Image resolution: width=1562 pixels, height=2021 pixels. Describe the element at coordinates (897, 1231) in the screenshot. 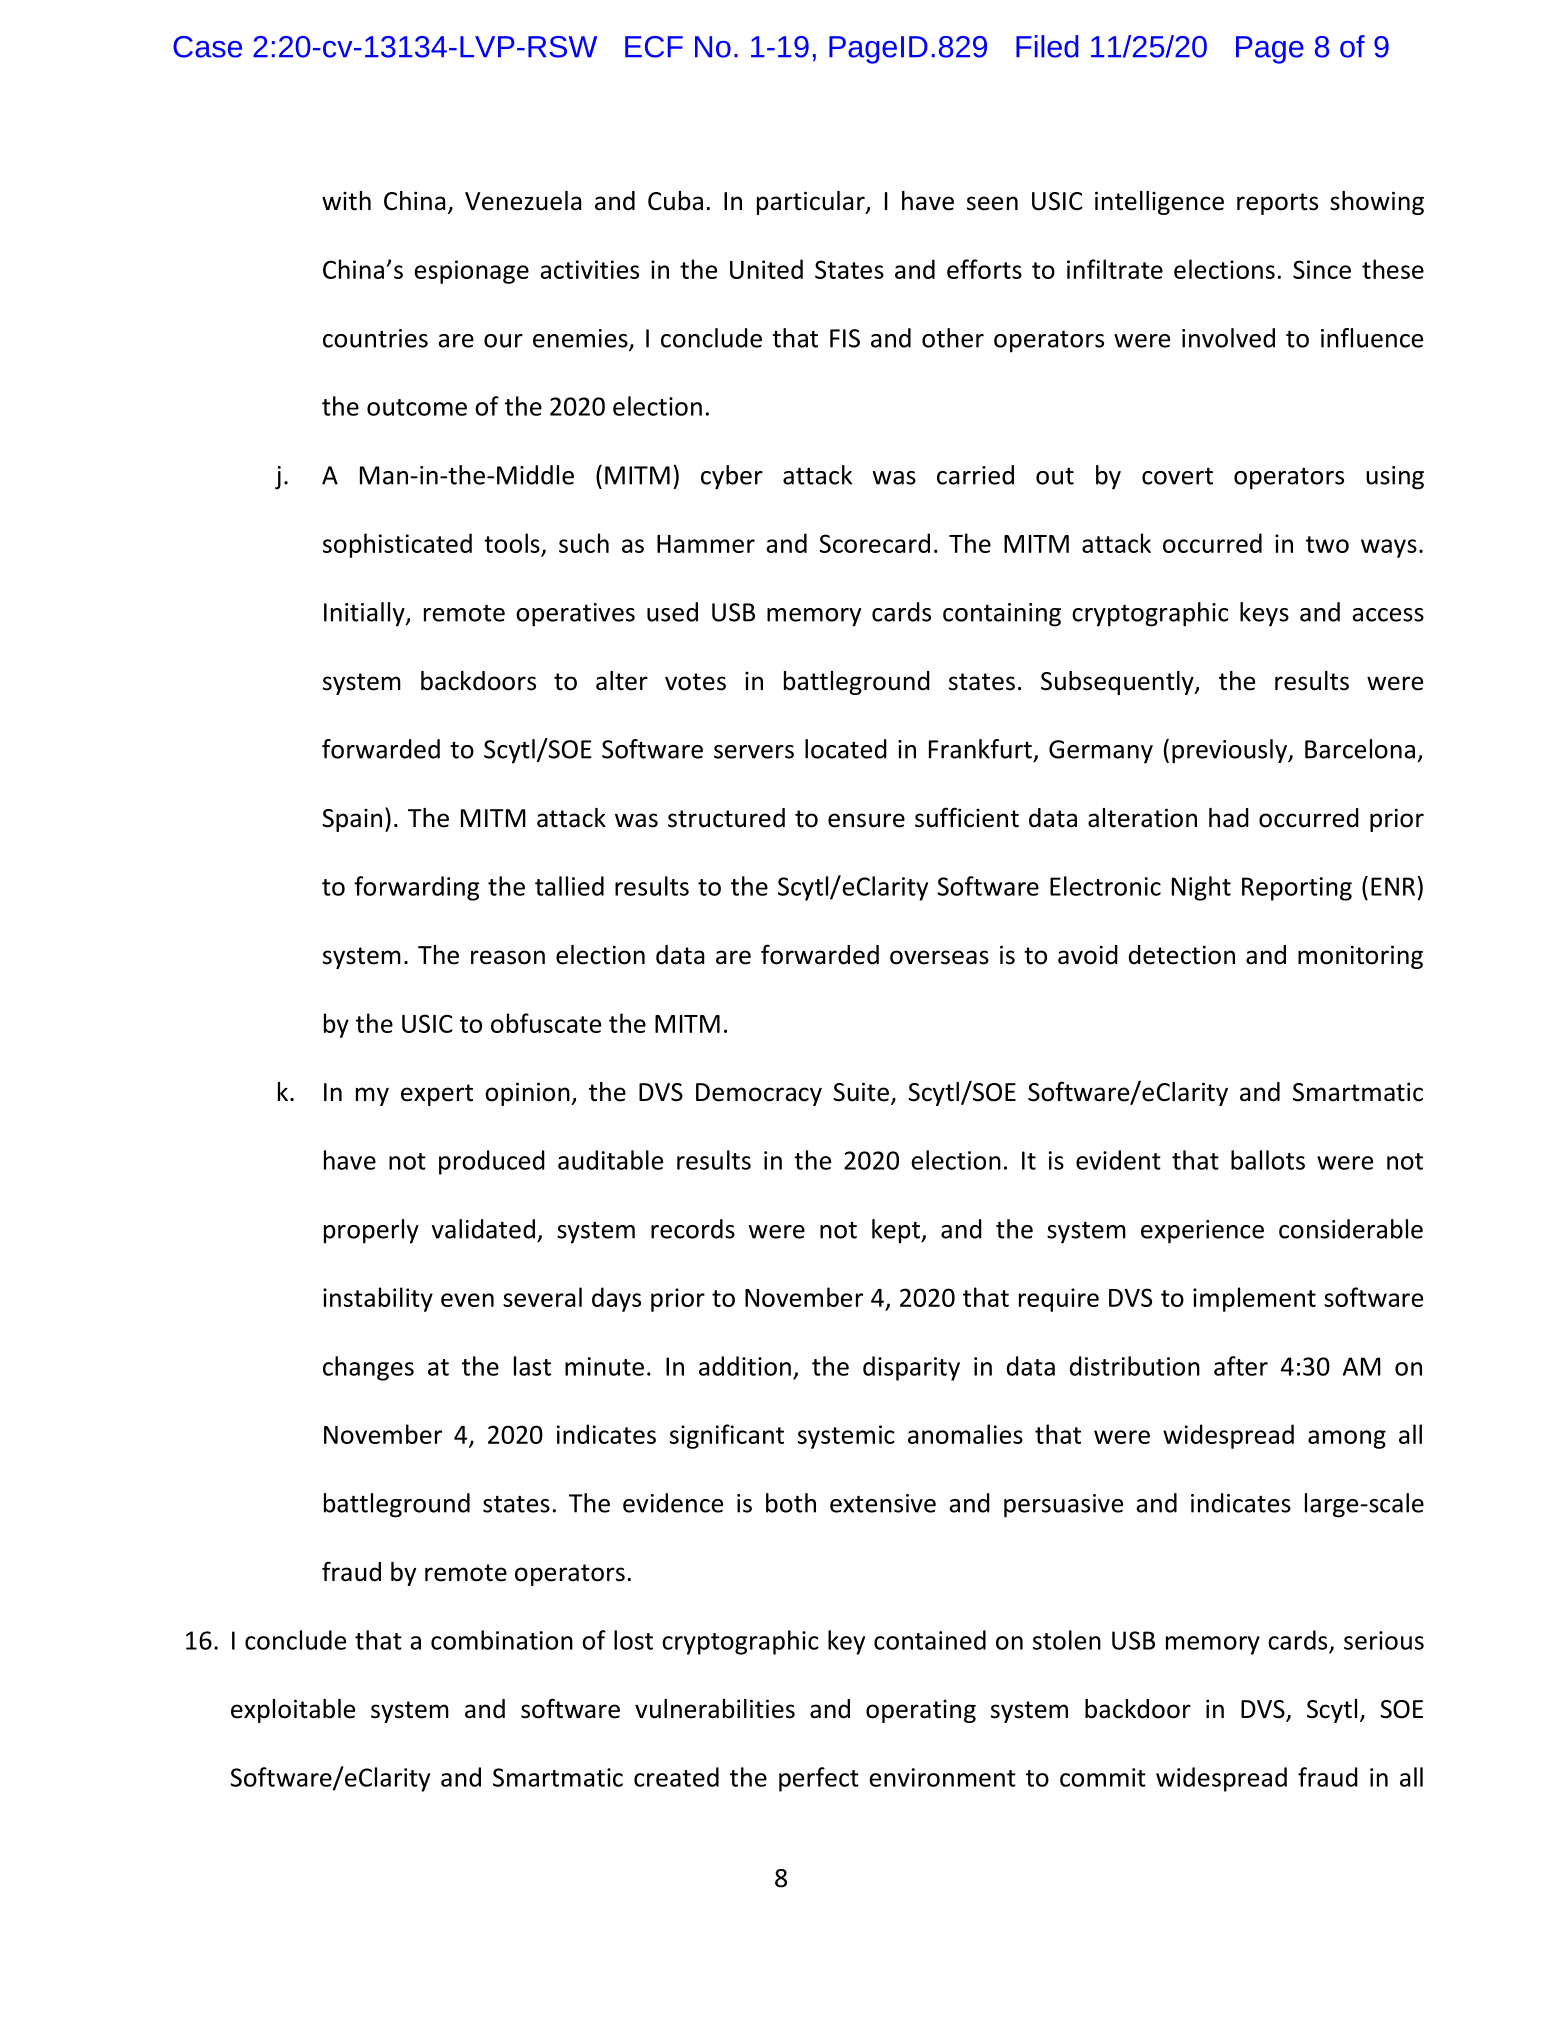

I see `kept` at that location.
